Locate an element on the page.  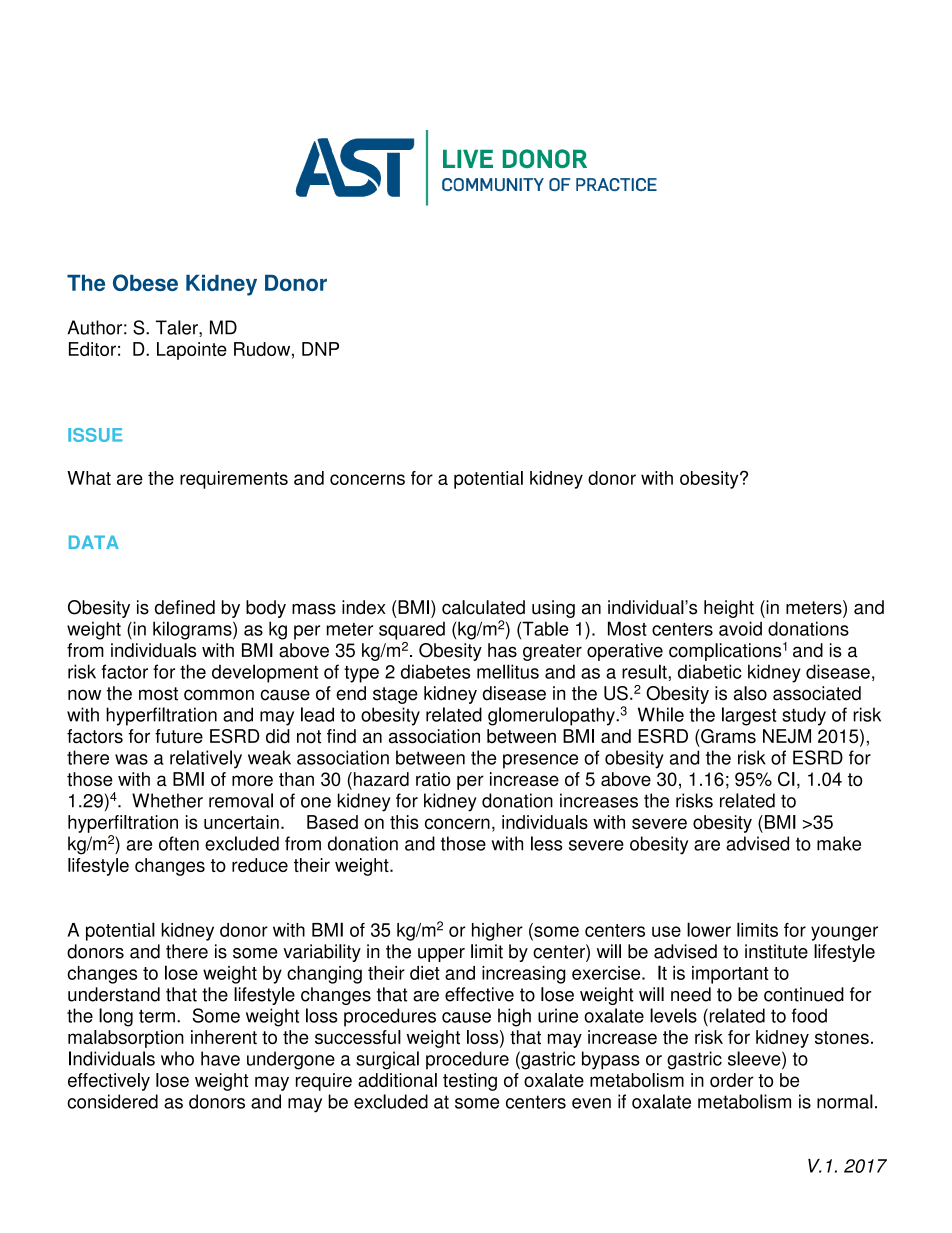
defined is located at coordinates (185, 607).
